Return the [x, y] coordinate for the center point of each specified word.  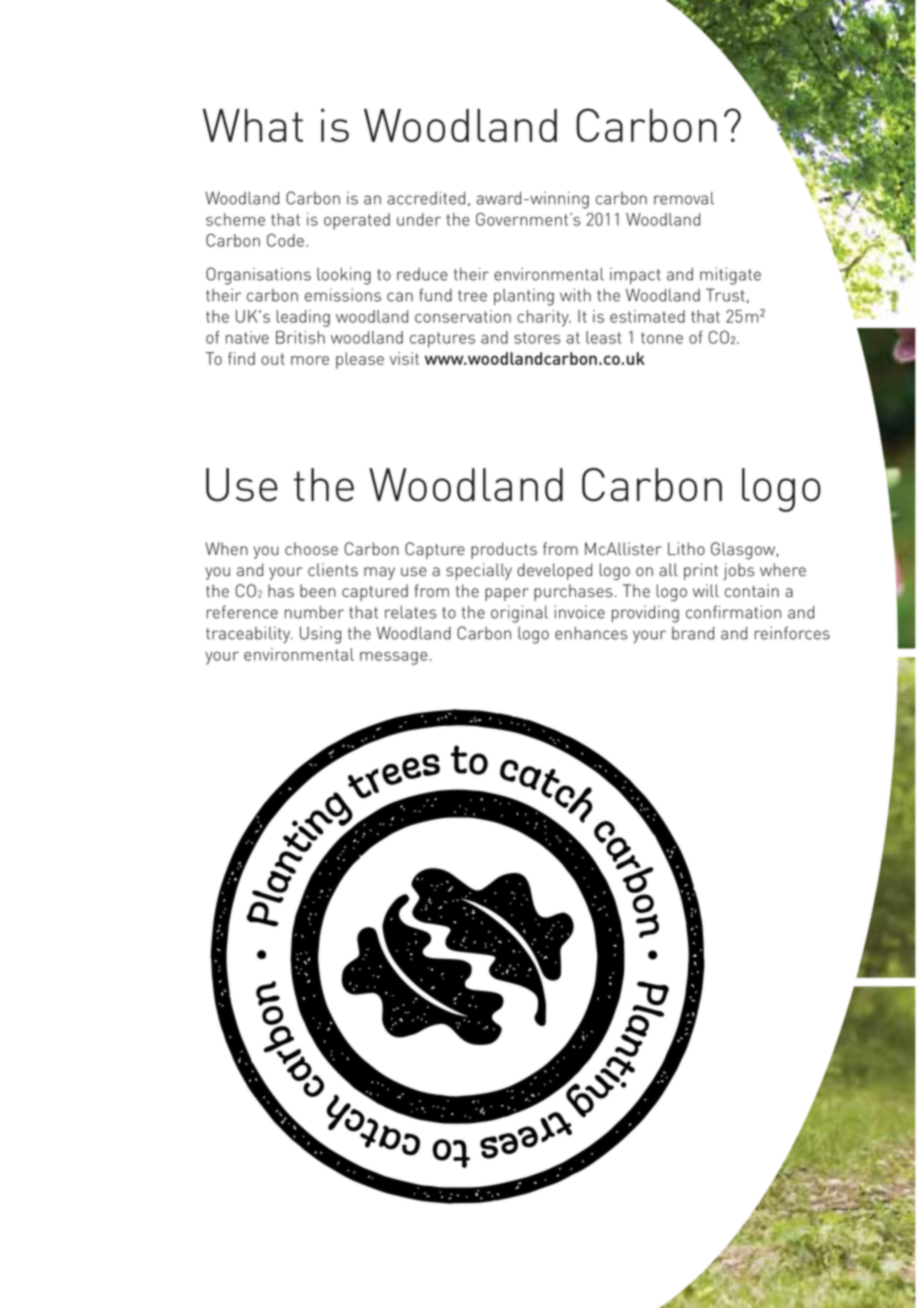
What [253, 125]
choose [311, 548]
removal [684, 198]
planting [524, 297]
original [519, 614]
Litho [686, 548]
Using [320, 635]
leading [303, 318]
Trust [725, 295]
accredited [426, 198]
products [504, 550]
